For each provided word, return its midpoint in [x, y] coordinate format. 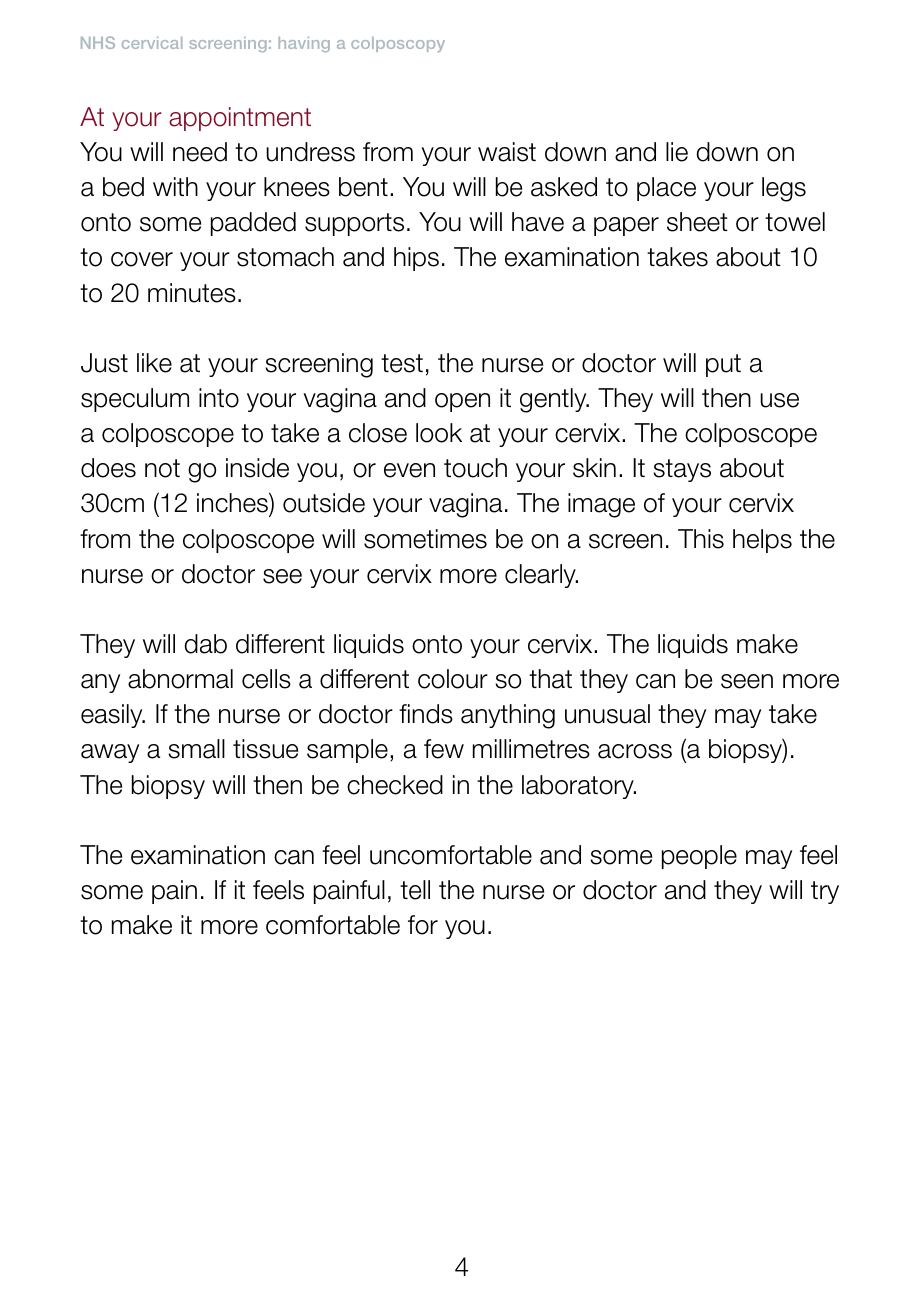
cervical [152, 43]
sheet [697, 222]
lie [677, 152]
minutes [192, 293]
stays [682, 470]
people [699, 857]
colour [453, 679]
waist [507, 152]
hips [416, 259]
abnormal [180, 679]
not [162, 468]
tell [415, 890]
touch [475, 468]
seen [747, 681]
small [196, 749]
